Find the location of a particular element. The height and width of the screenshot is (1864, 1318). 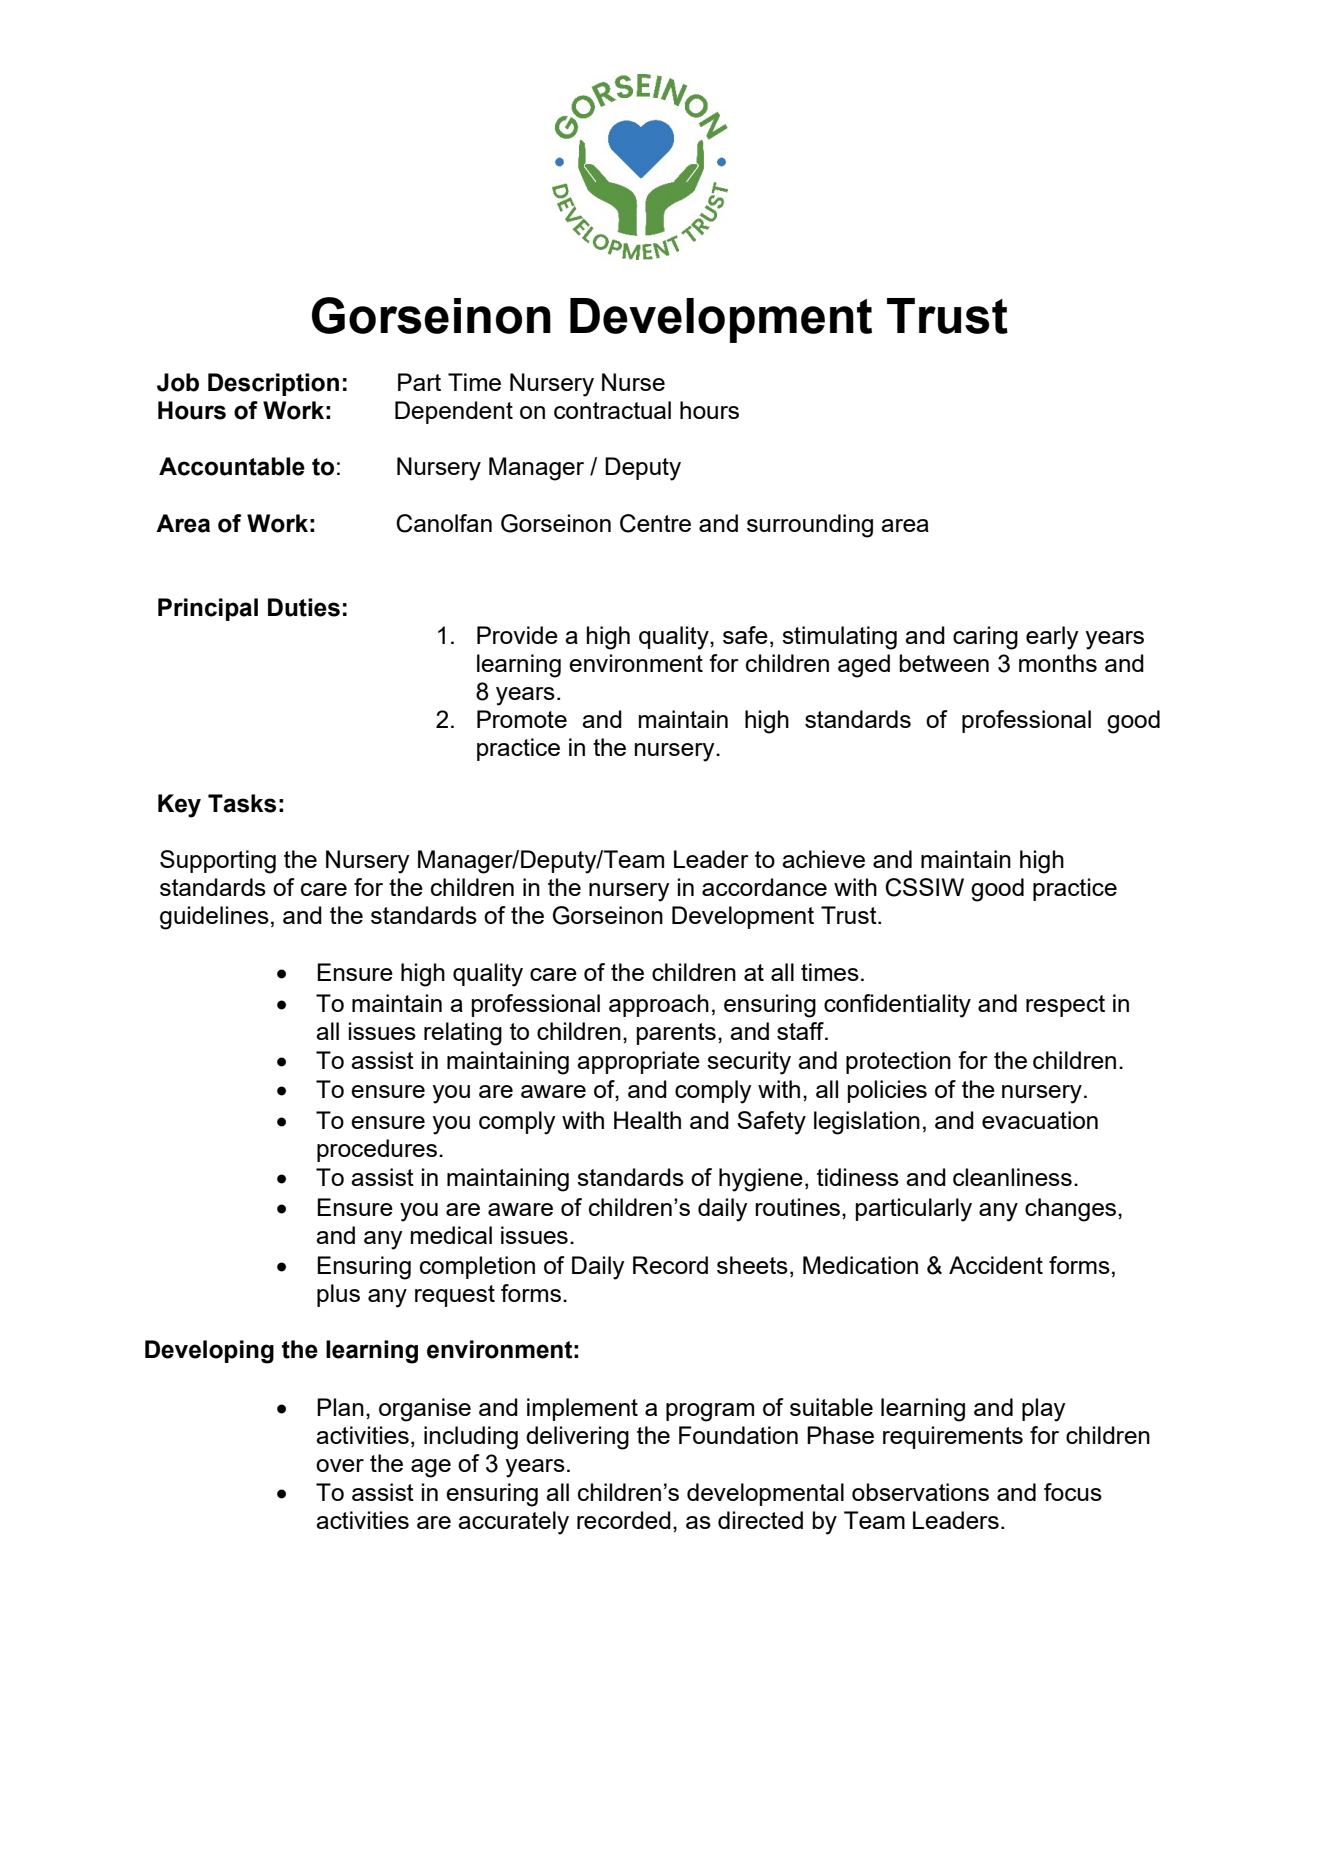

plus is located at coordinates (338, 1295).
